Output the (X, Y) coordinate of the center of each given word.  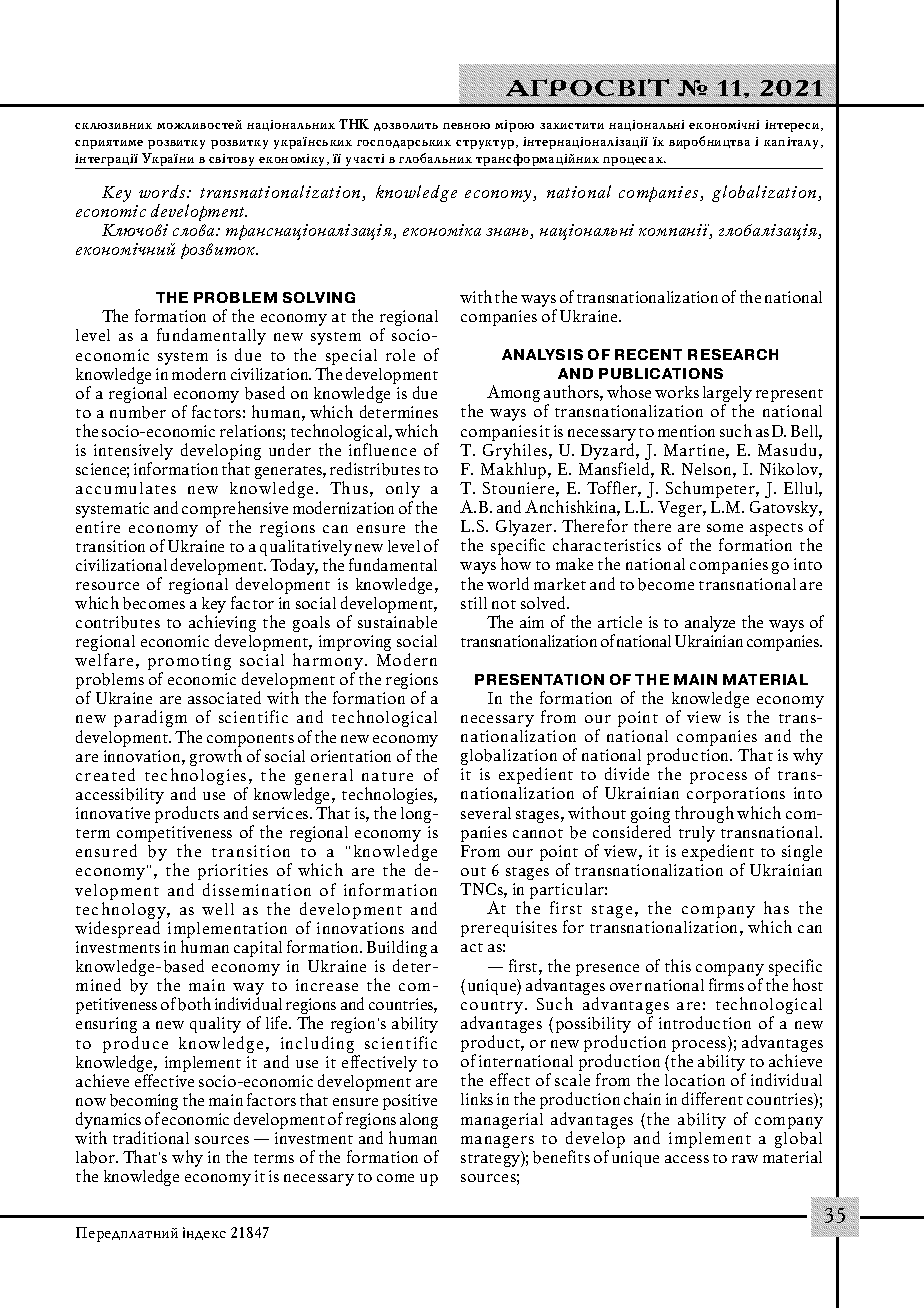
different (712, 1098)
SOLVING (319, 297)
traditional (151, 1137)
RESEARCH (733, 354)
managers (497, 1142)
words (163, 191)
